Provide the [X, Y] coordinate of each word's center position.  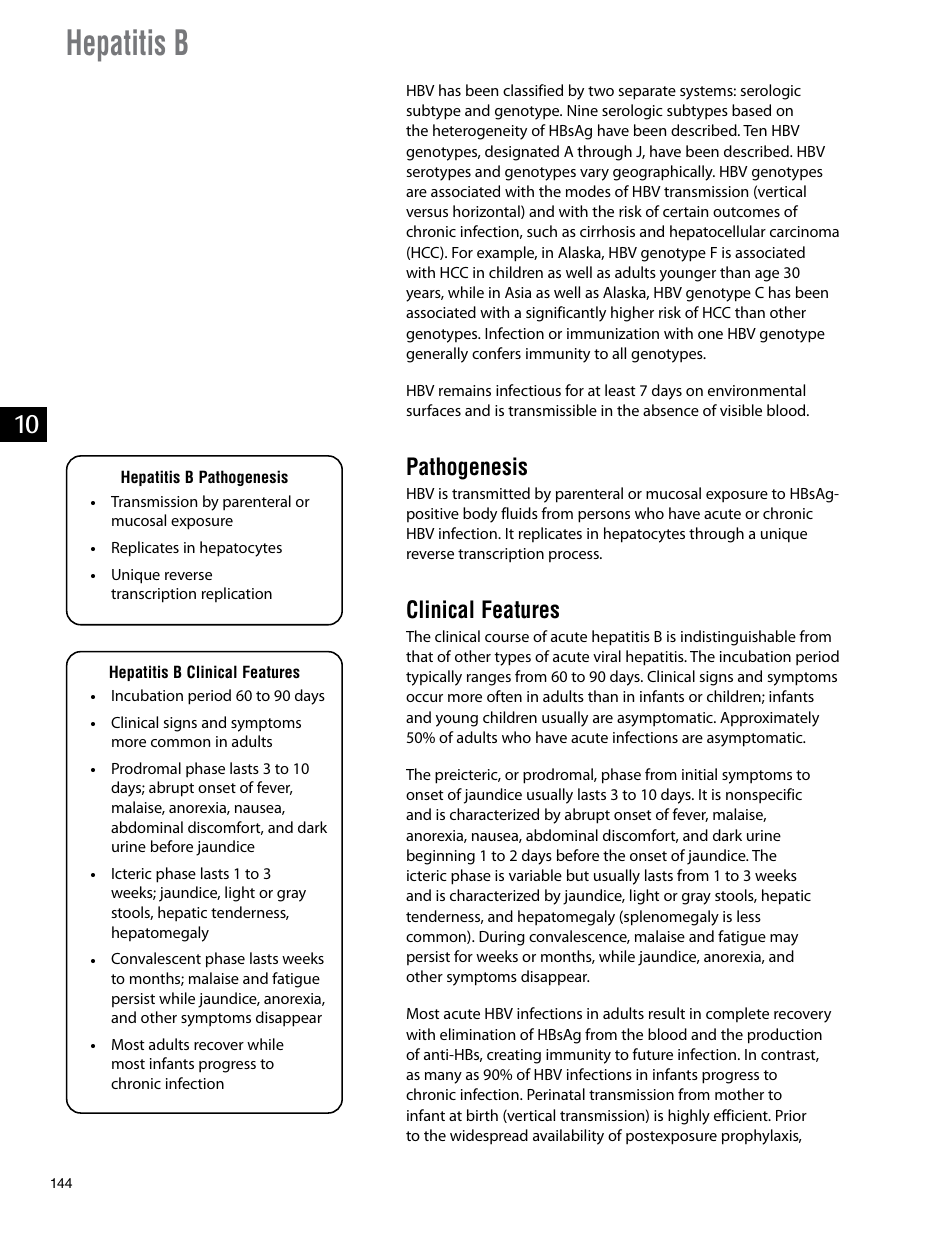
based [751, 110]
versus [427, 213]
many [443, 1078]
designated [522, 153]
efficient [742, 1115]
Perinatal [556, 1094]
